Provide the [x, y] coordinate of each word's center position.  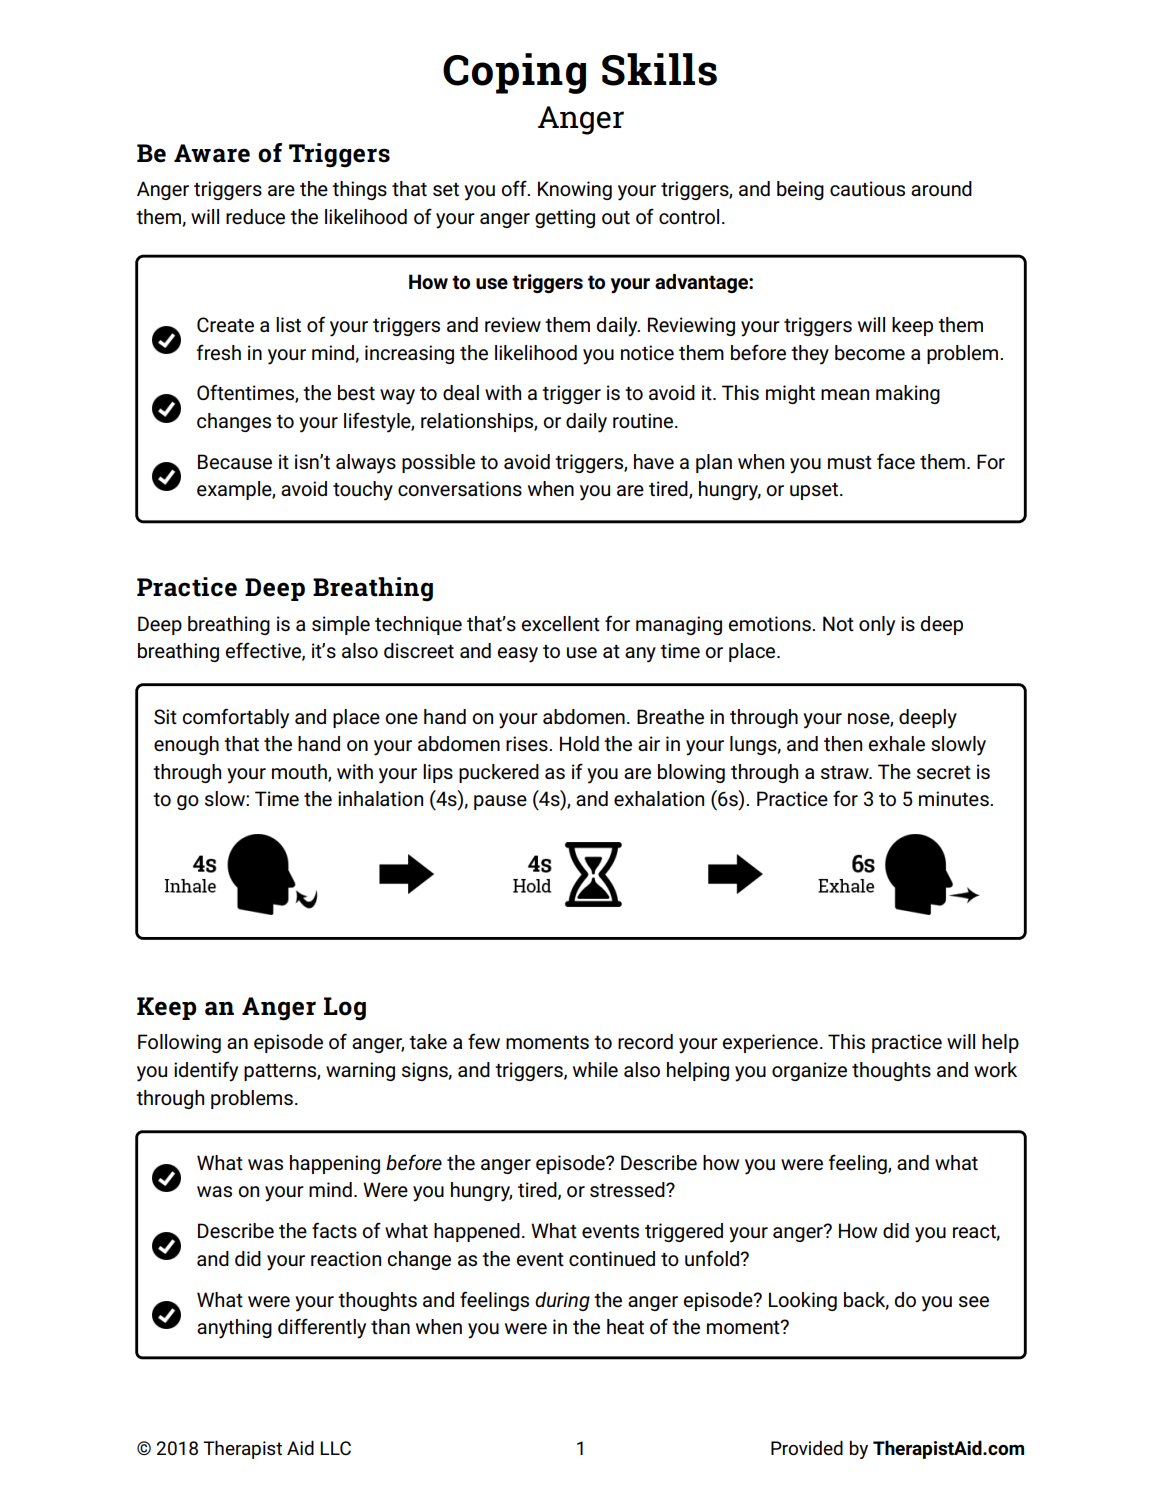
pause [500, 802]
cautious [867, 189]
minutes [955, 799]
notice [647, 353]
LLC [335, 1448]
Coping [514, 73]
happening [335, 1164]
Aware [212, 153]
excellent [561, 624]
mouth [300, 772]
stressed [628, 1190]
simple [341, 625]
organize [809, 1071]
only [877, 626]
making [908, 394]
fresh [219, 352]
